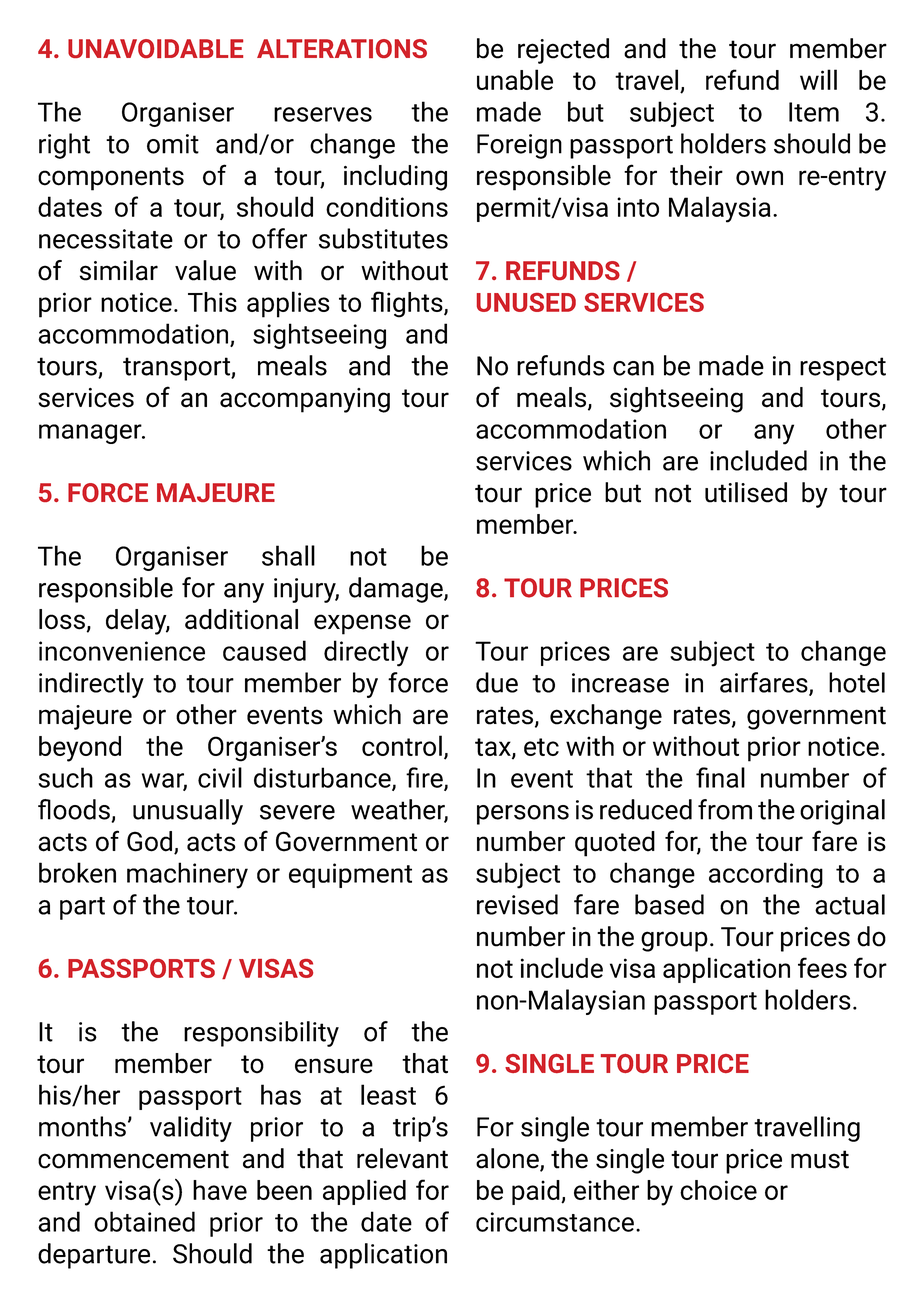 Image resolution: width=924 pixels, height=1311 pixels. I want to click on UNAVOIDABLE, so click(155, 48).
